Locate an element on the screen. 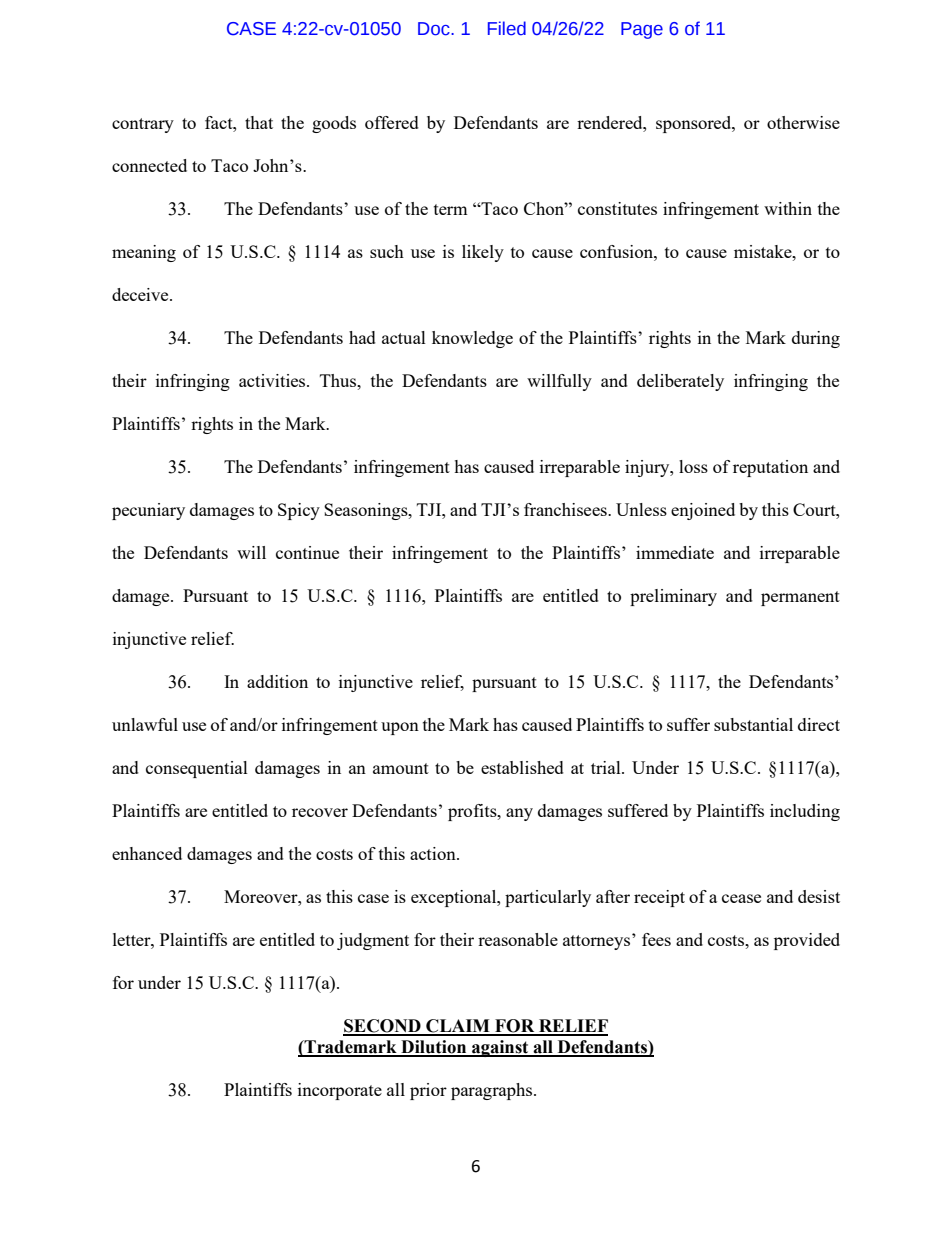 Image resolution: width=952 pixels, height=1233 pixels. consequential is located at coordinates (197, 769).
